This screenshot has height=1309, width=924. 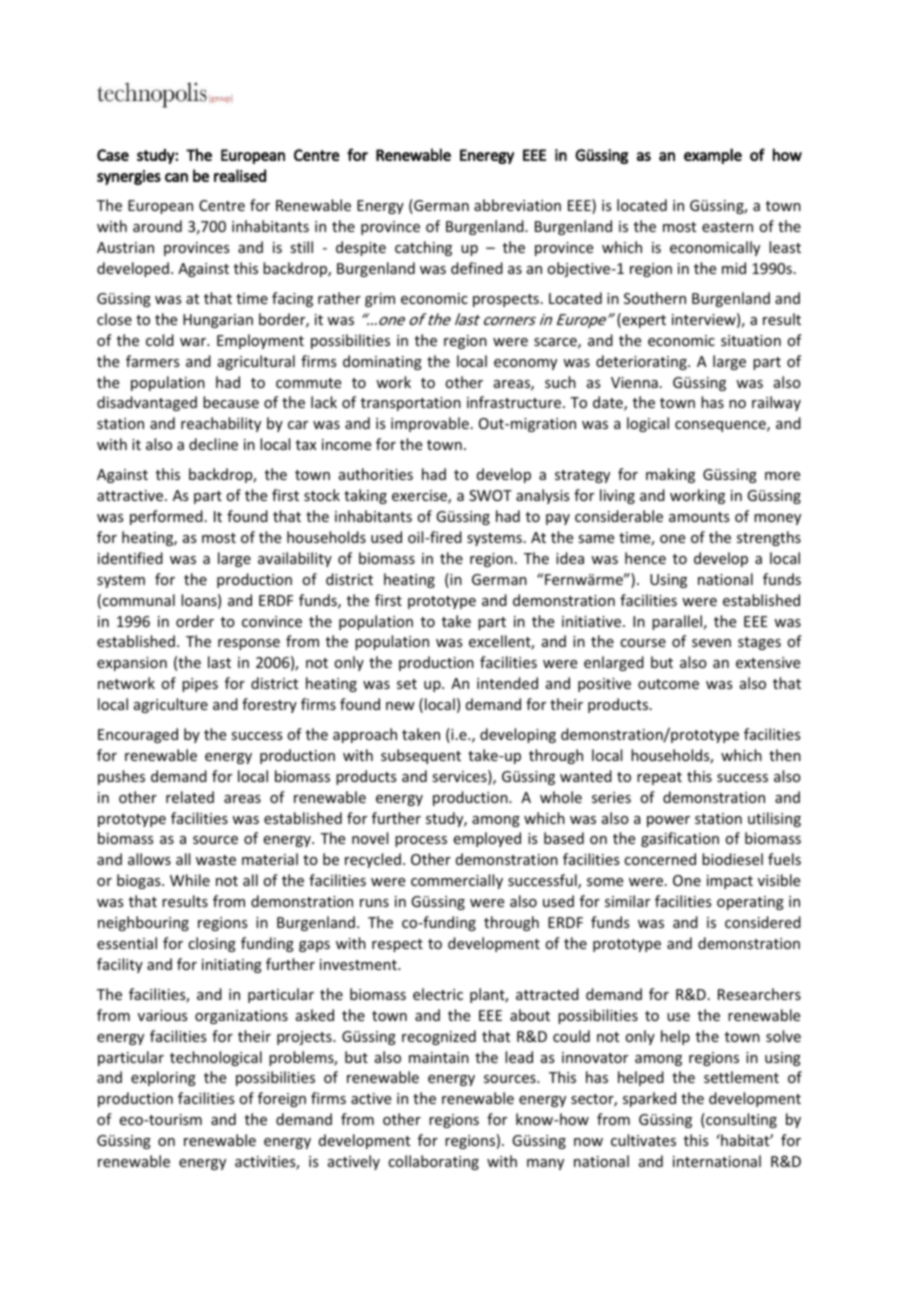 I want to click on performed, so click(x=166, y=517).
